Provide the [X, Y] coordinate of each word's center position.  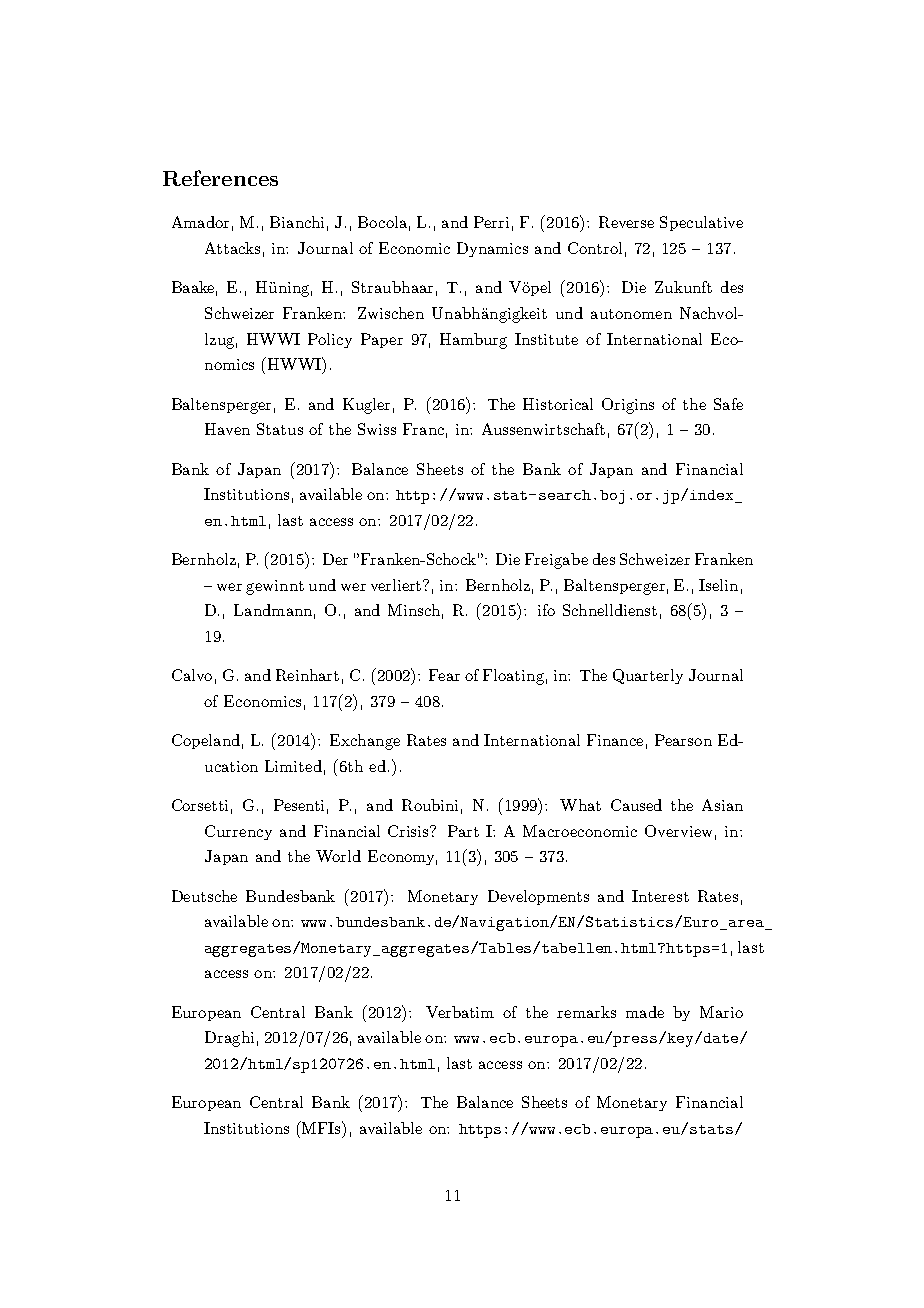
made [645, 1012]
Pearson [683, 740]
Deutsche [204, 896]
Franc [423, 429]
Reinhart [307, 675]
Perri [491, 222]
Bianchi [297, 222]
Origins [628, 406]
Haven [227, 429]
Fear [444, 675]
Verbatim [460, 1012]
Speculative [701, 223]
